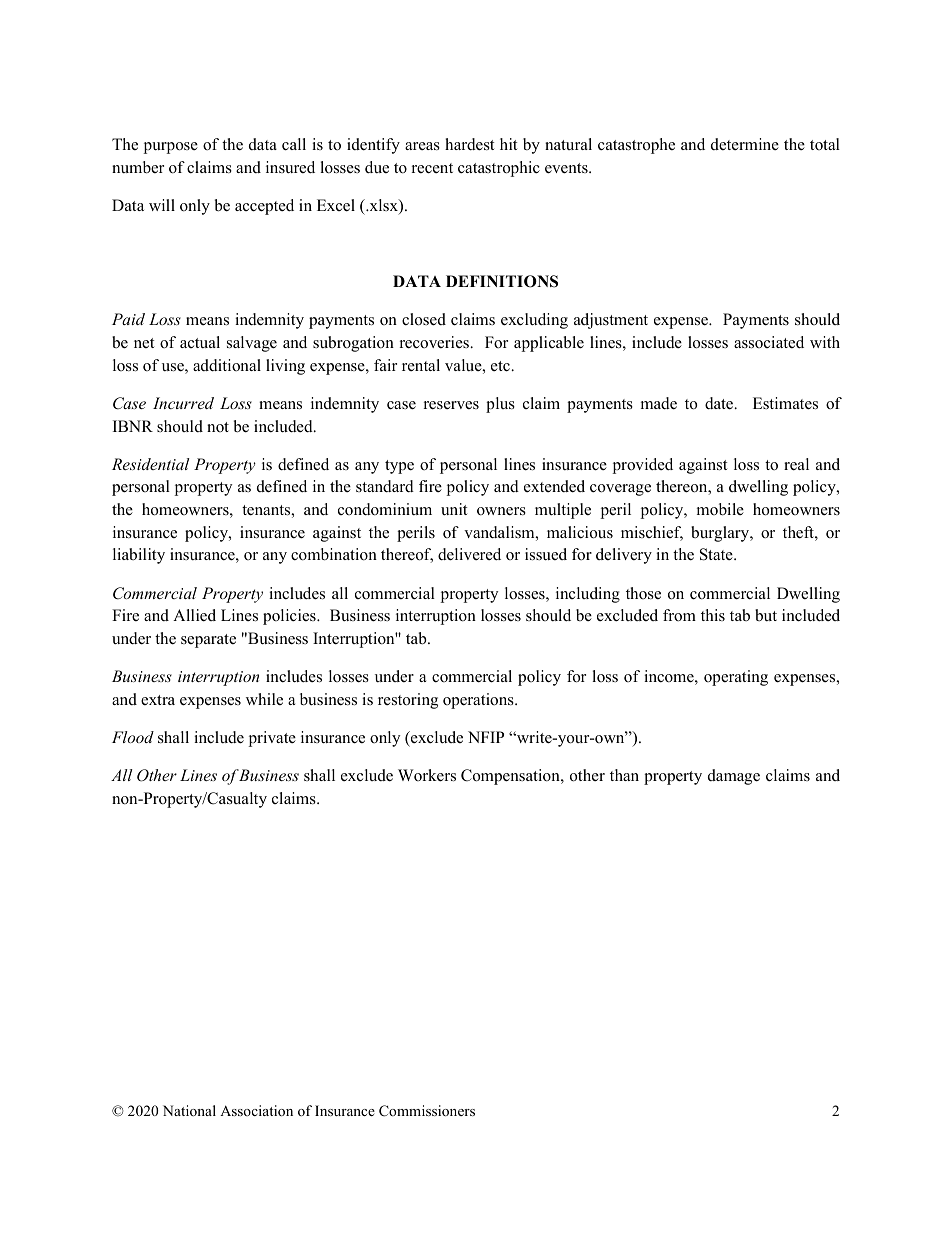 Image resolution: width=952 pixels, height=1233 pixels. Describe the element at coordinates (427, 1111) in the screenshot. I see `Commissioners` at that location.
